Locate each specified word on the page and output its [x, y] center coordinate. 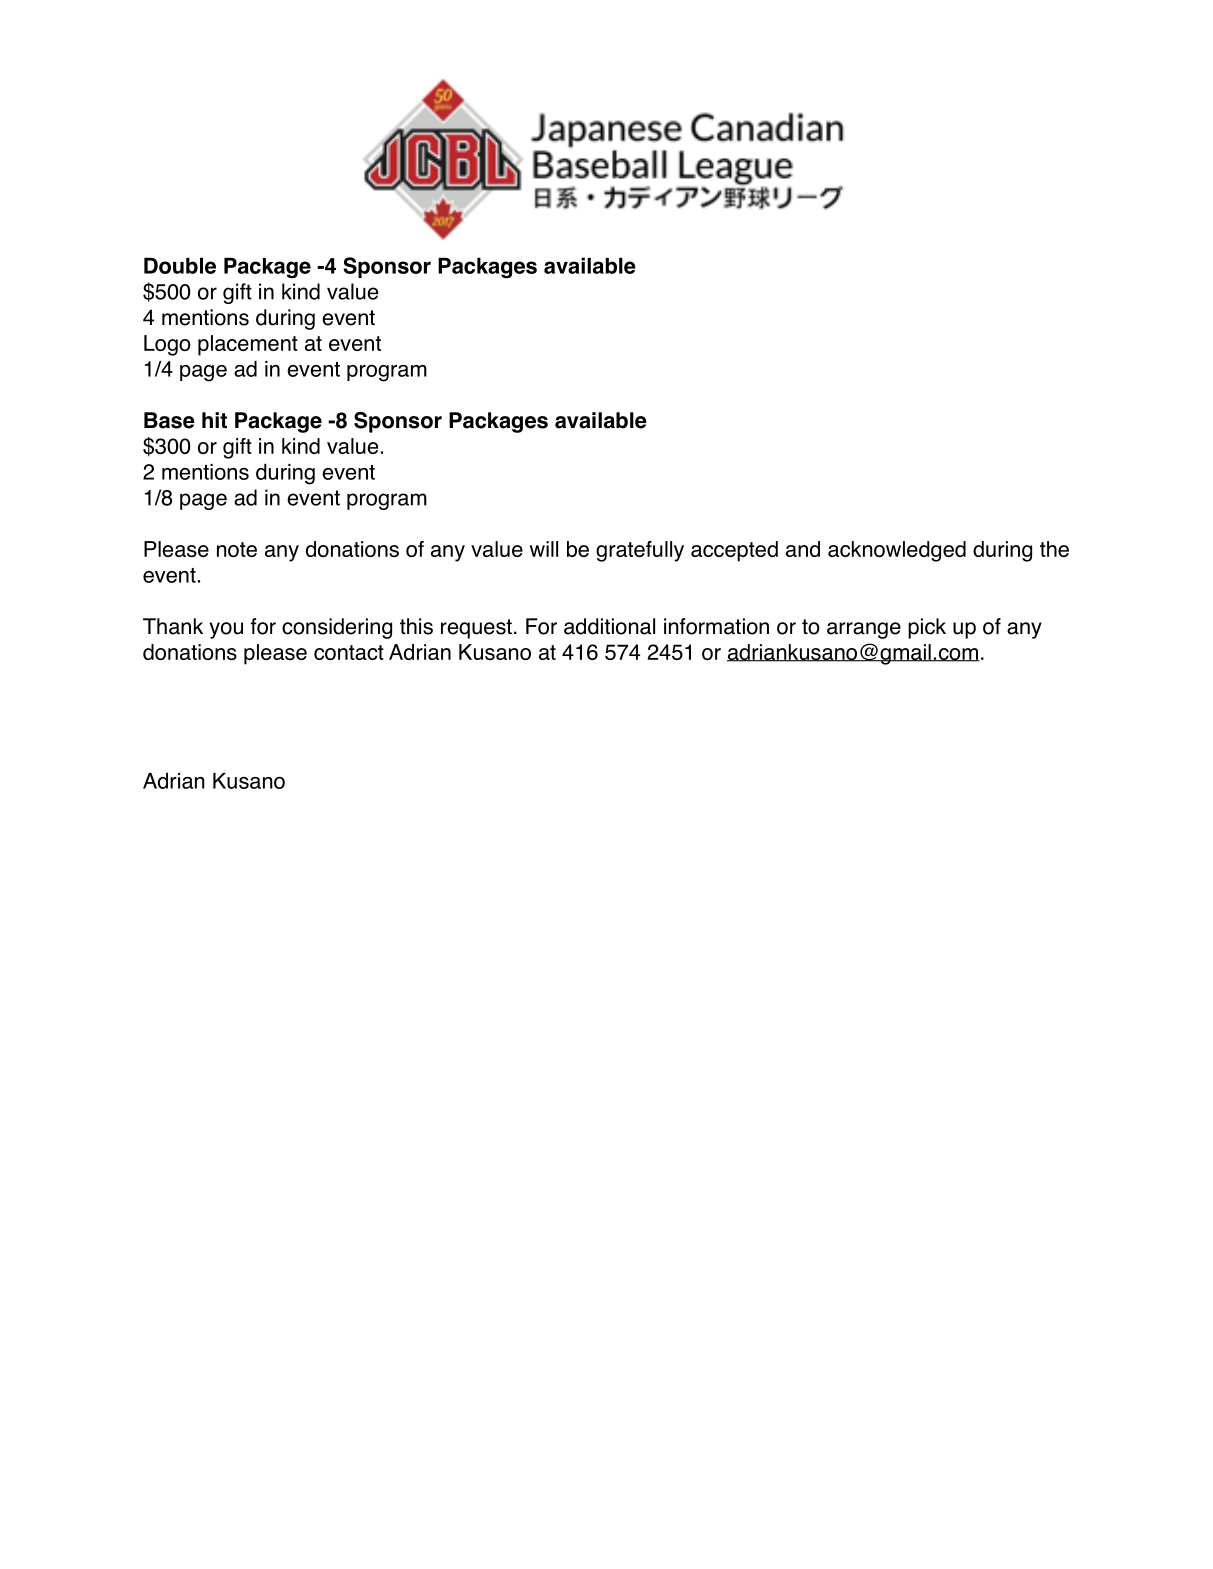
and [803, 549]
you [226, 630]
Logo [167, 345]
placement [248, 345]
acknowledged [897, 551]
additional [609, 626]
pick [927, 628]
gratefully [640, 551]
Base [169, 420]
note [237, 549]
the [1054, 549]
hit [214, 420]
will [544, 549]
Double [180, 266]
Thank [173, 626]
